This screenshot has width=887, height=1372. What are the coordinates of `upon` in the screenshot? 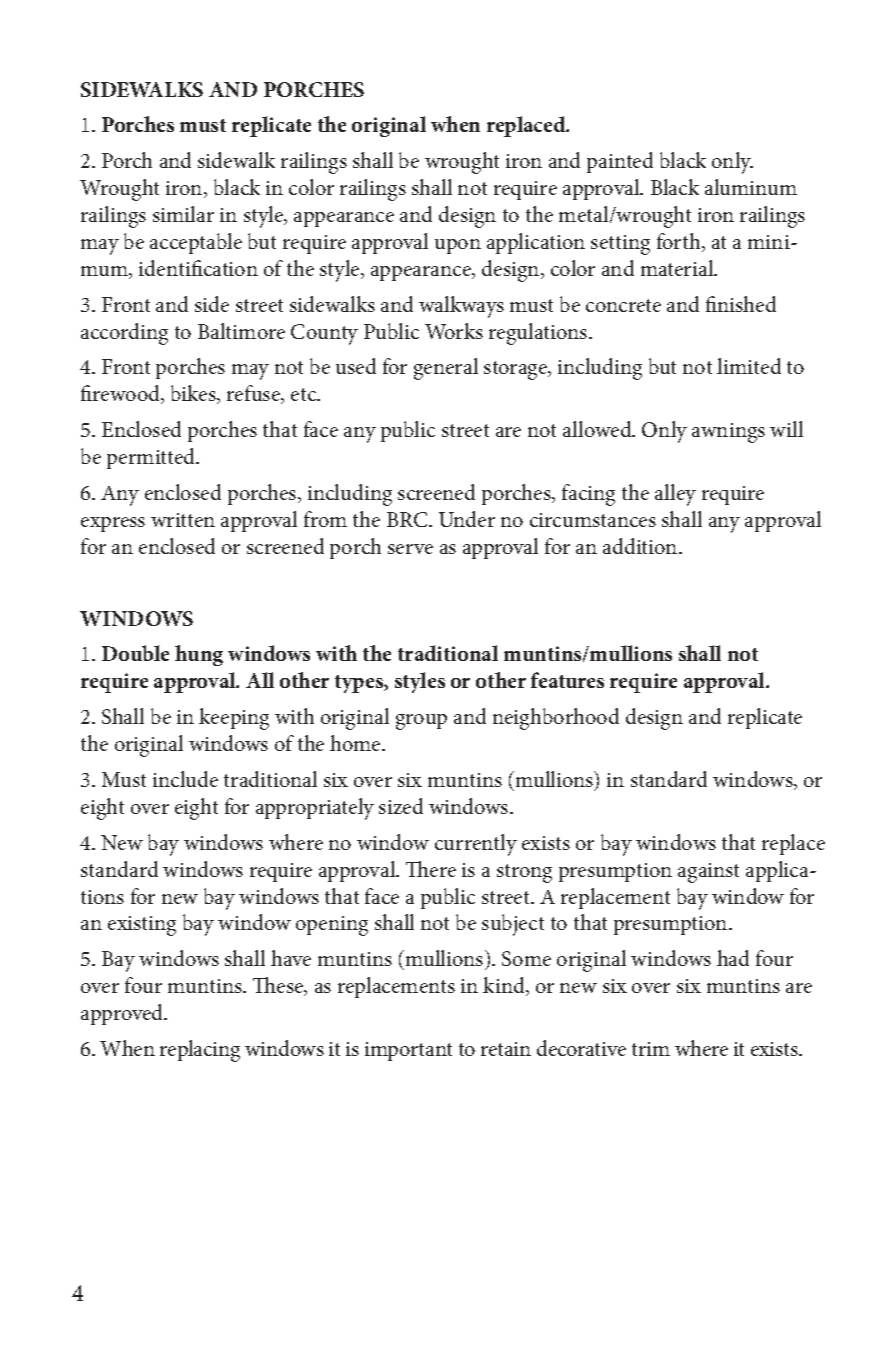 It's located at (458, 246).
